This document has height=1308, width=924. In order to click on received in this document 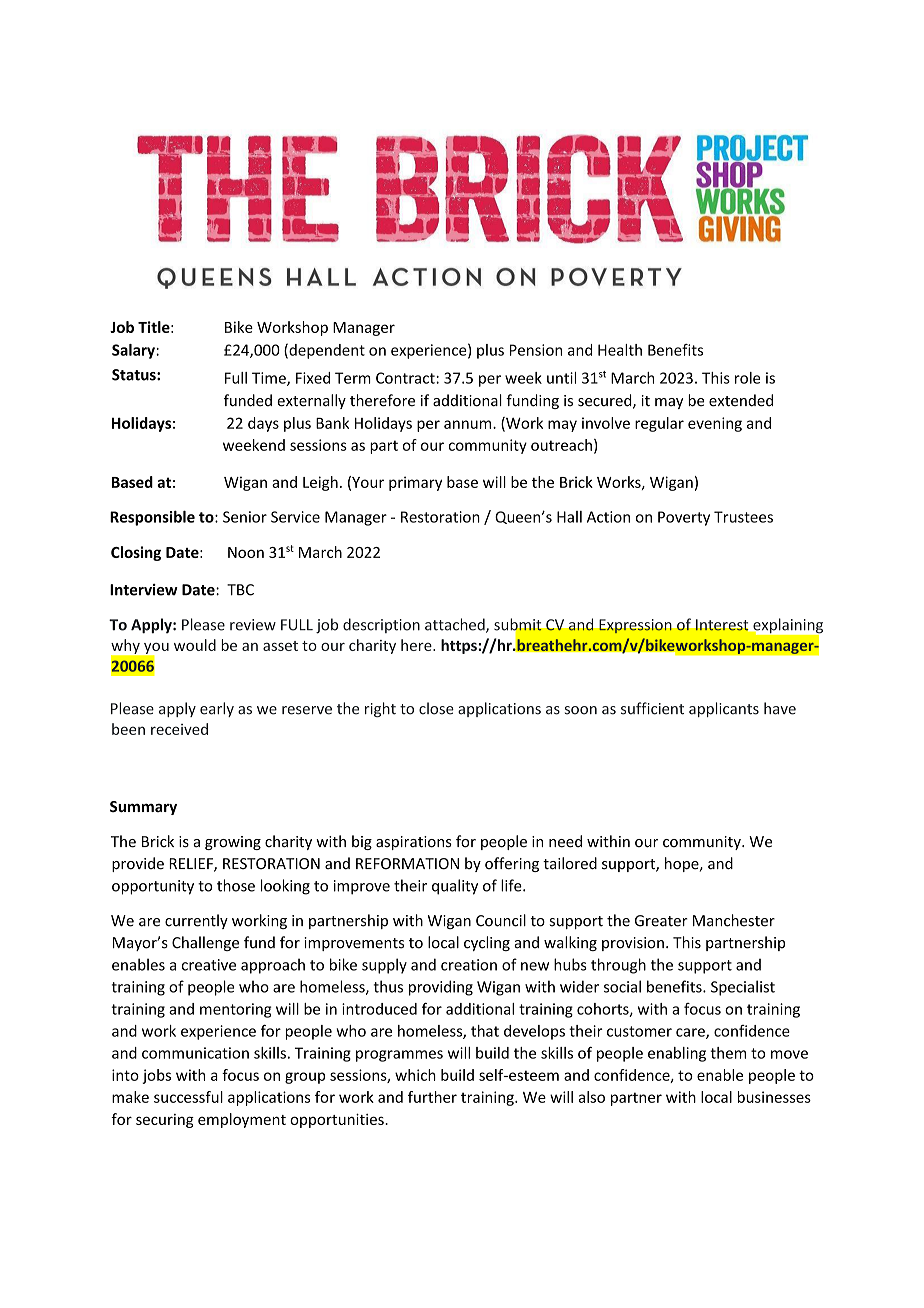, I will do `click(179, 729)`.
